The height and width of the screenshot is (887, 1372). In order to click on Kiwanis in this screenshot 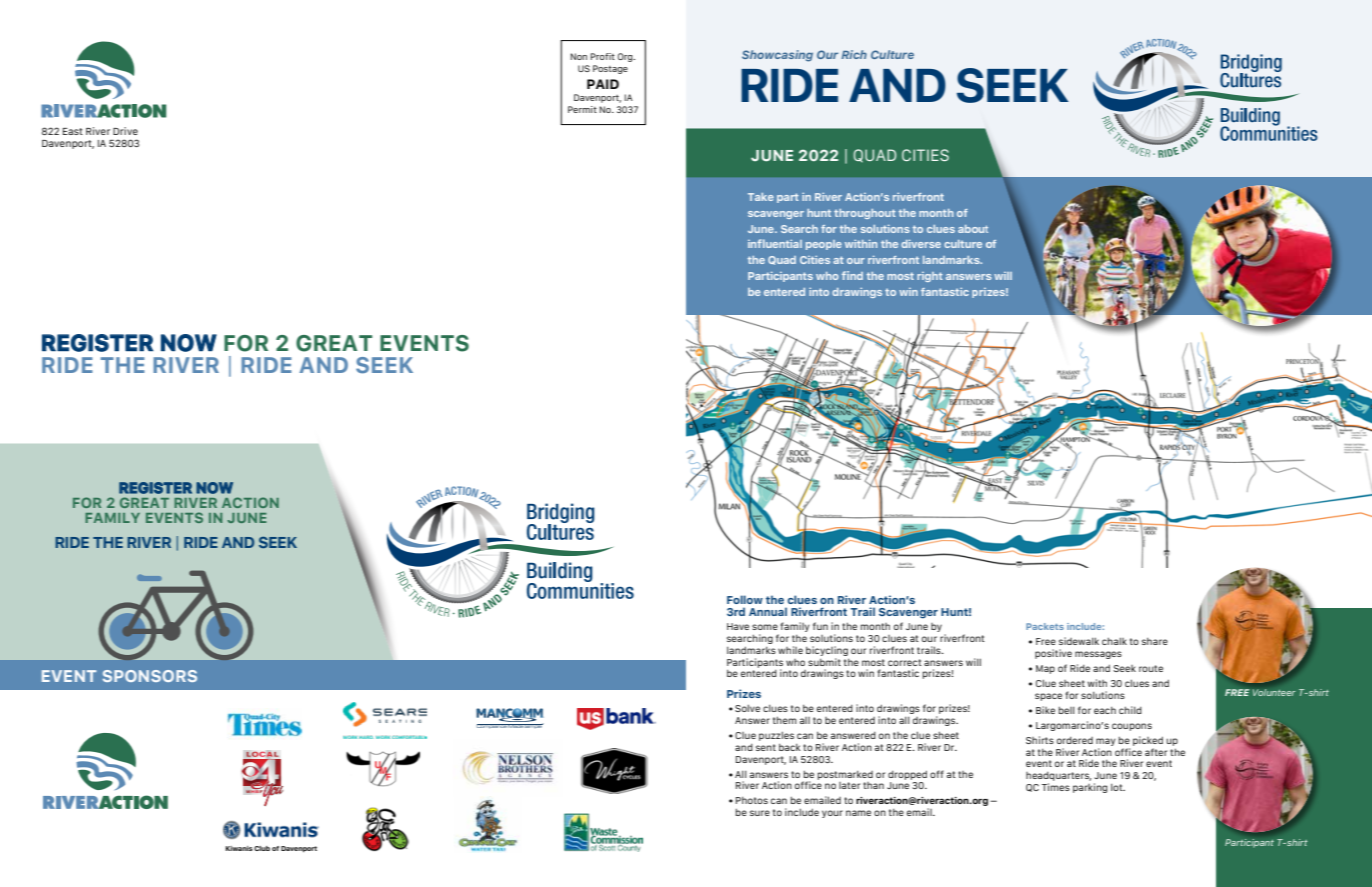, I will do `click(239, 848)`.
